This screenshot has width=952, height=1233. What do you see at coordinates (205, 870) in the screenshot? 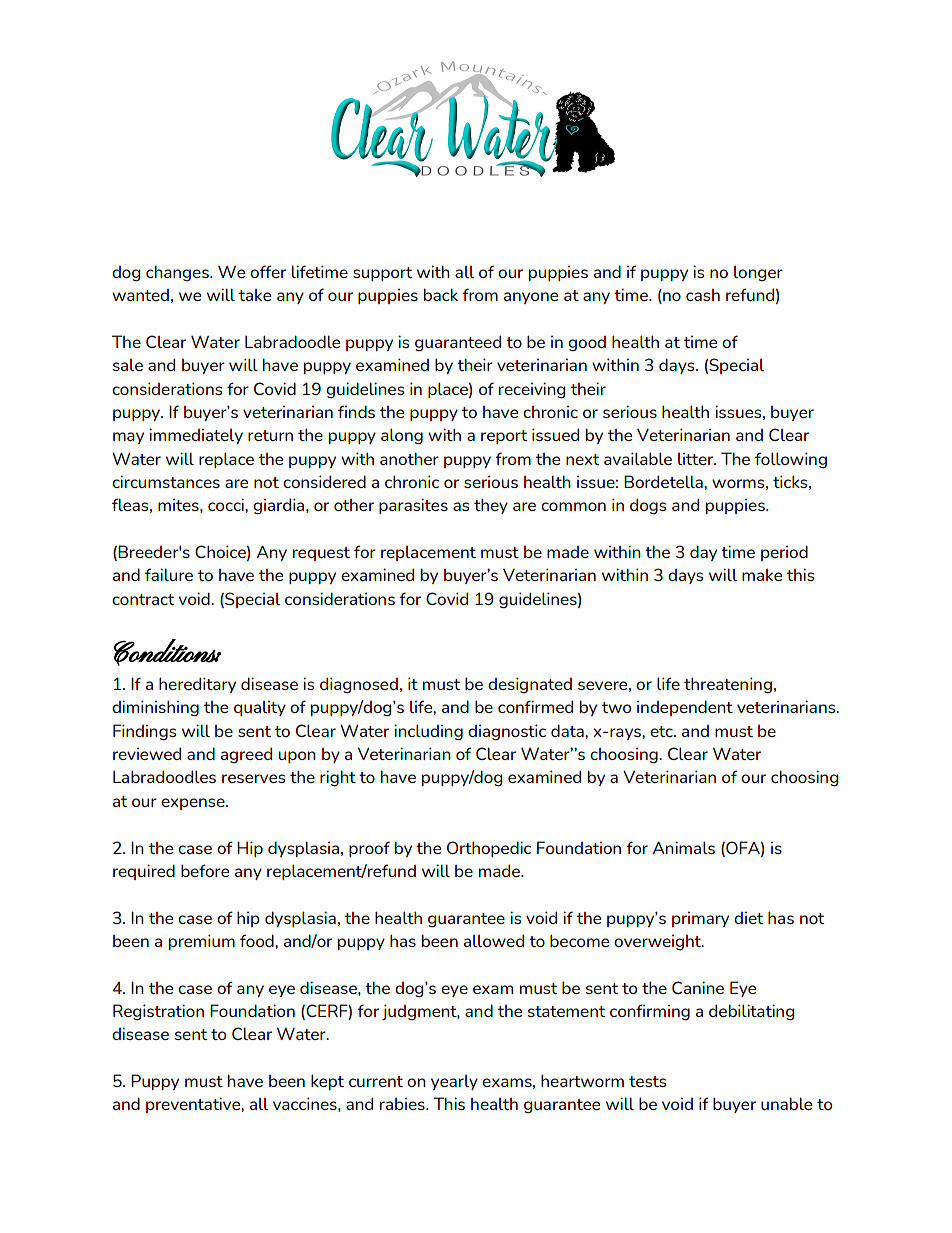
I see `before` at bounding box center [205, 870].
